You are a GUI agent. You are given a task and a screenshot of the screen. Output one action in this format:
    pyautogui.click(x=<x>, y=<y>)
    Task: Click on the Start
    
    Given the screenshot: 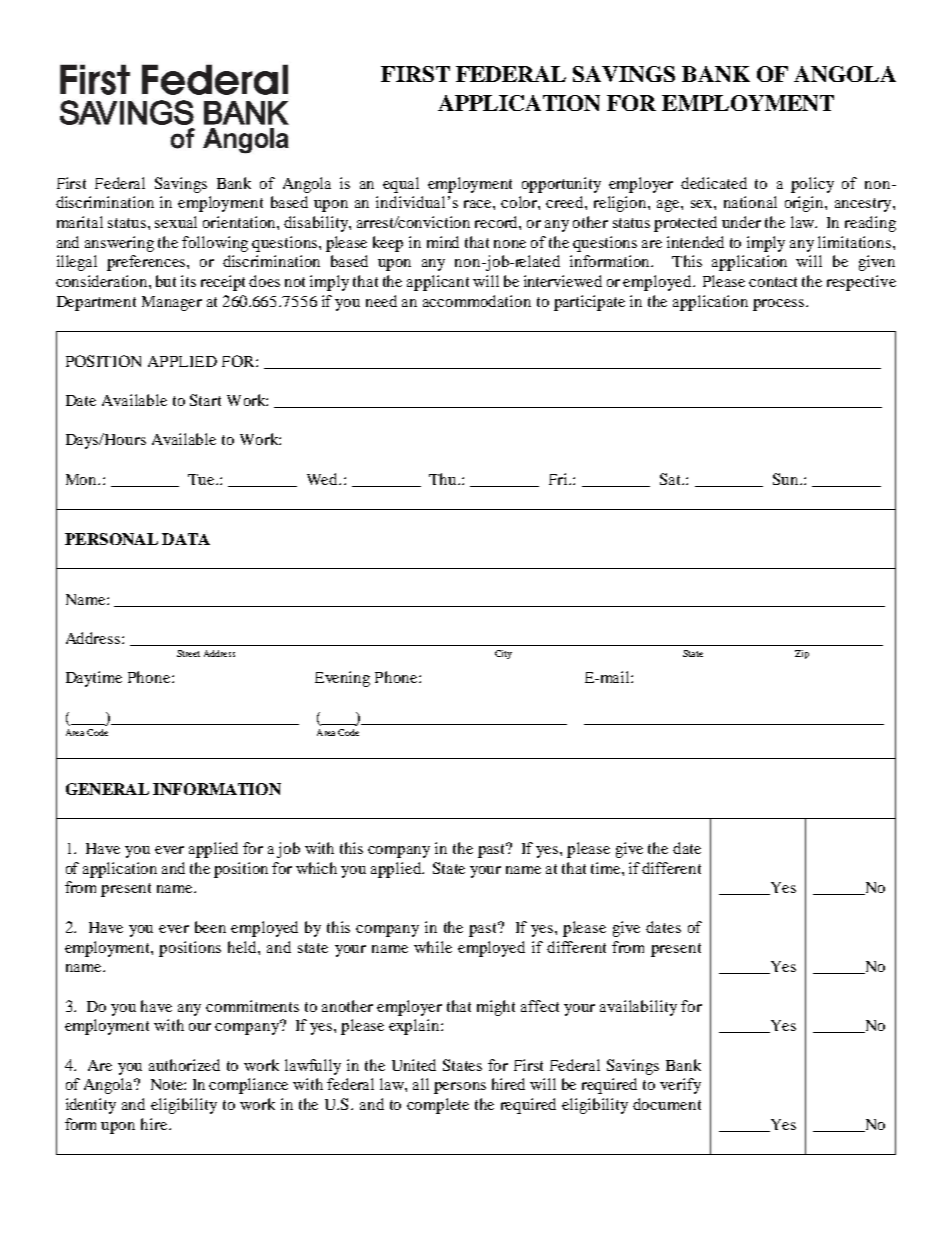 What is the action you would take?
    pyautogui.click(x=205, y=400)
